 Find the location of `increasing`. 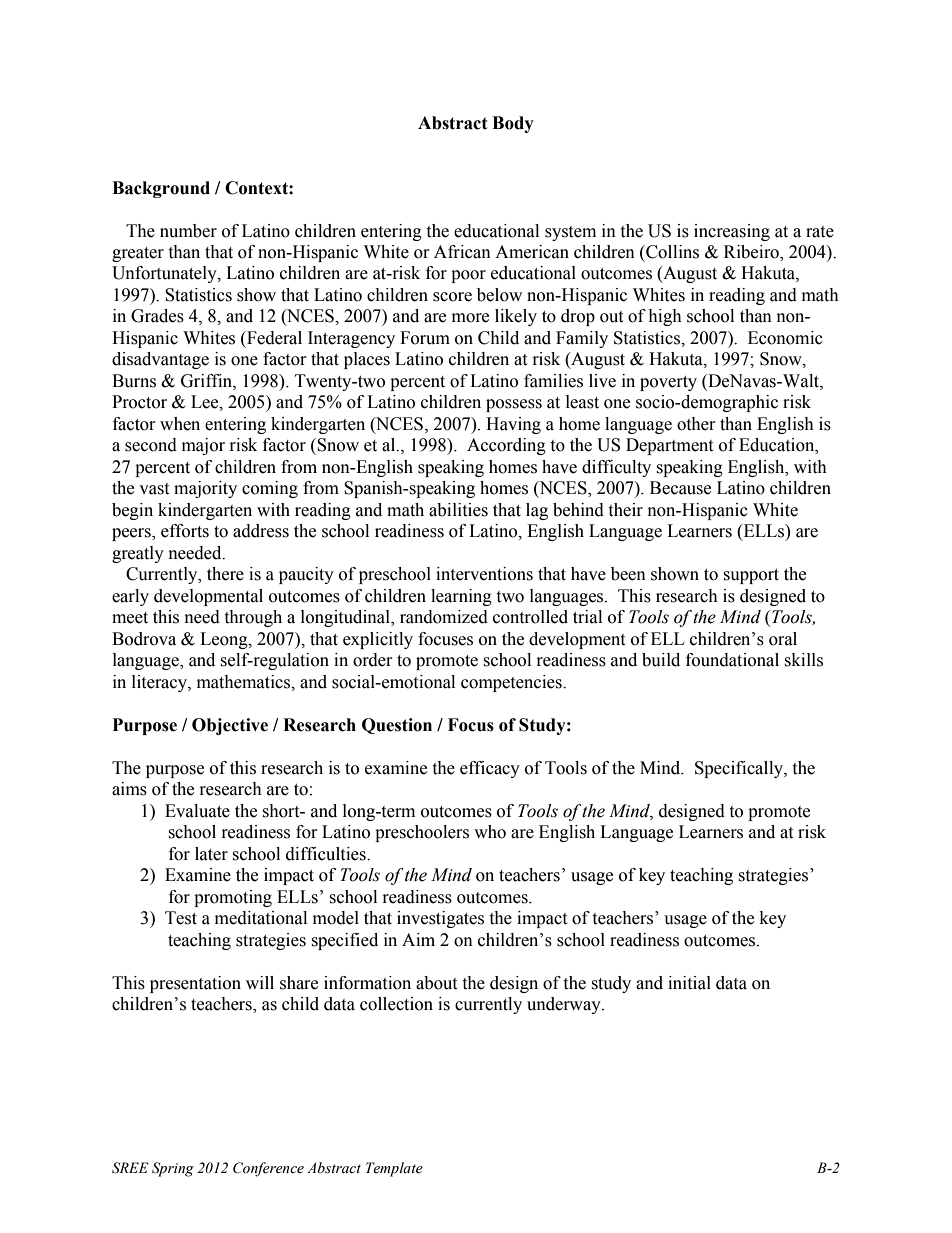

increasing is located at coordinates (732, 232).
